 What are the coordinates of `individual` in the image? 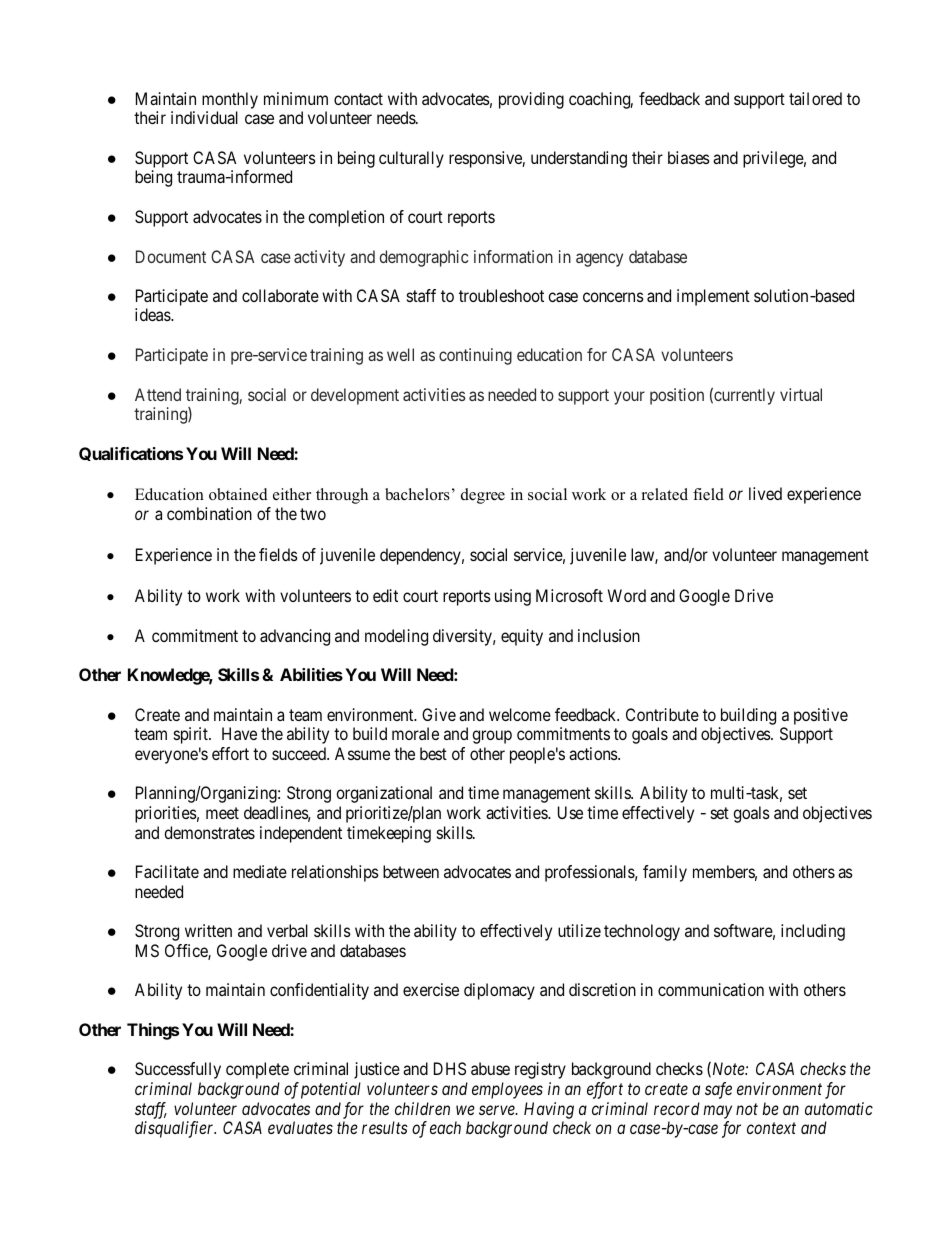 It's located at (204, 117).
